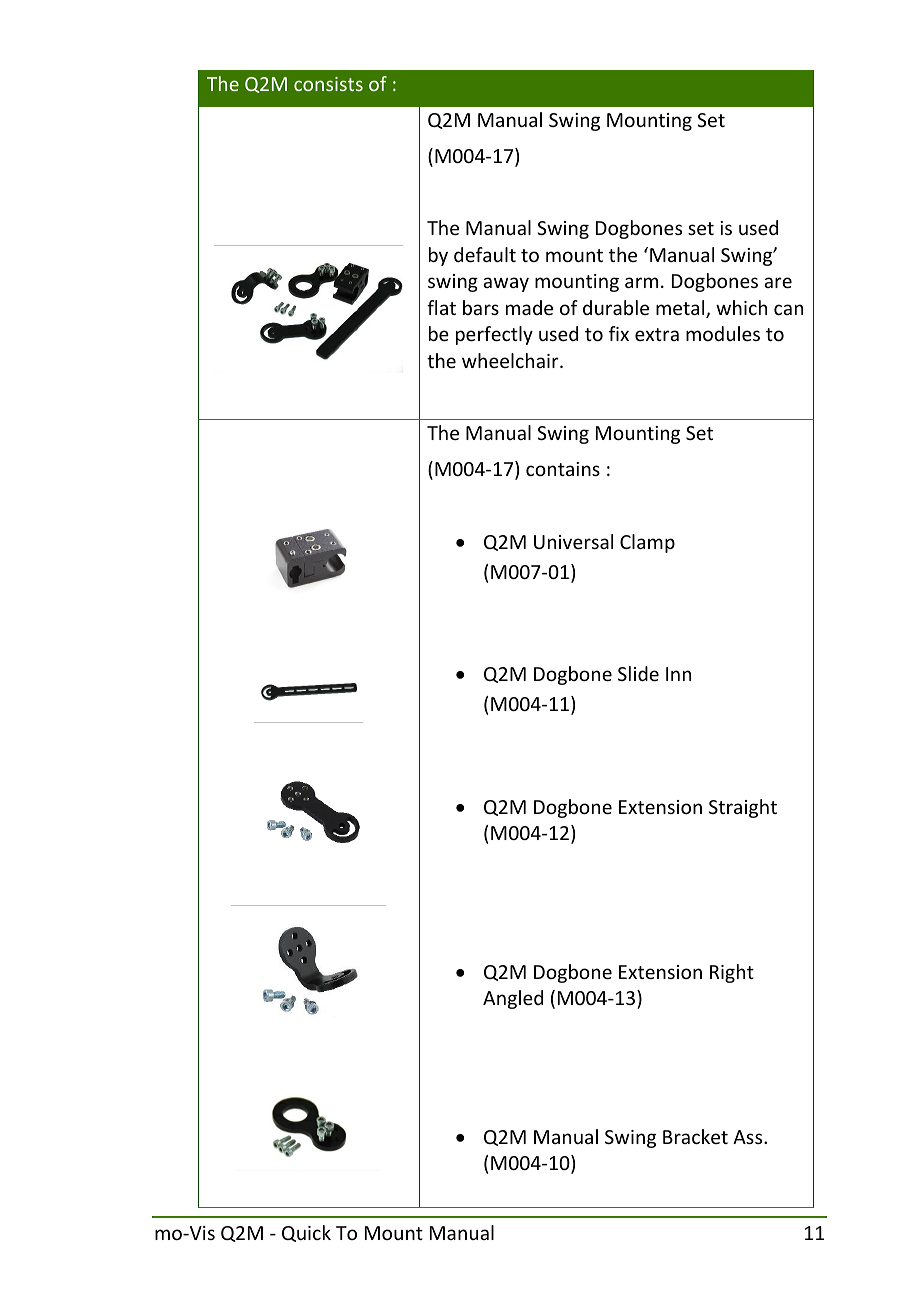  Describe the element at coordinates (723, 333) in the image. I see `modules` at that location.
